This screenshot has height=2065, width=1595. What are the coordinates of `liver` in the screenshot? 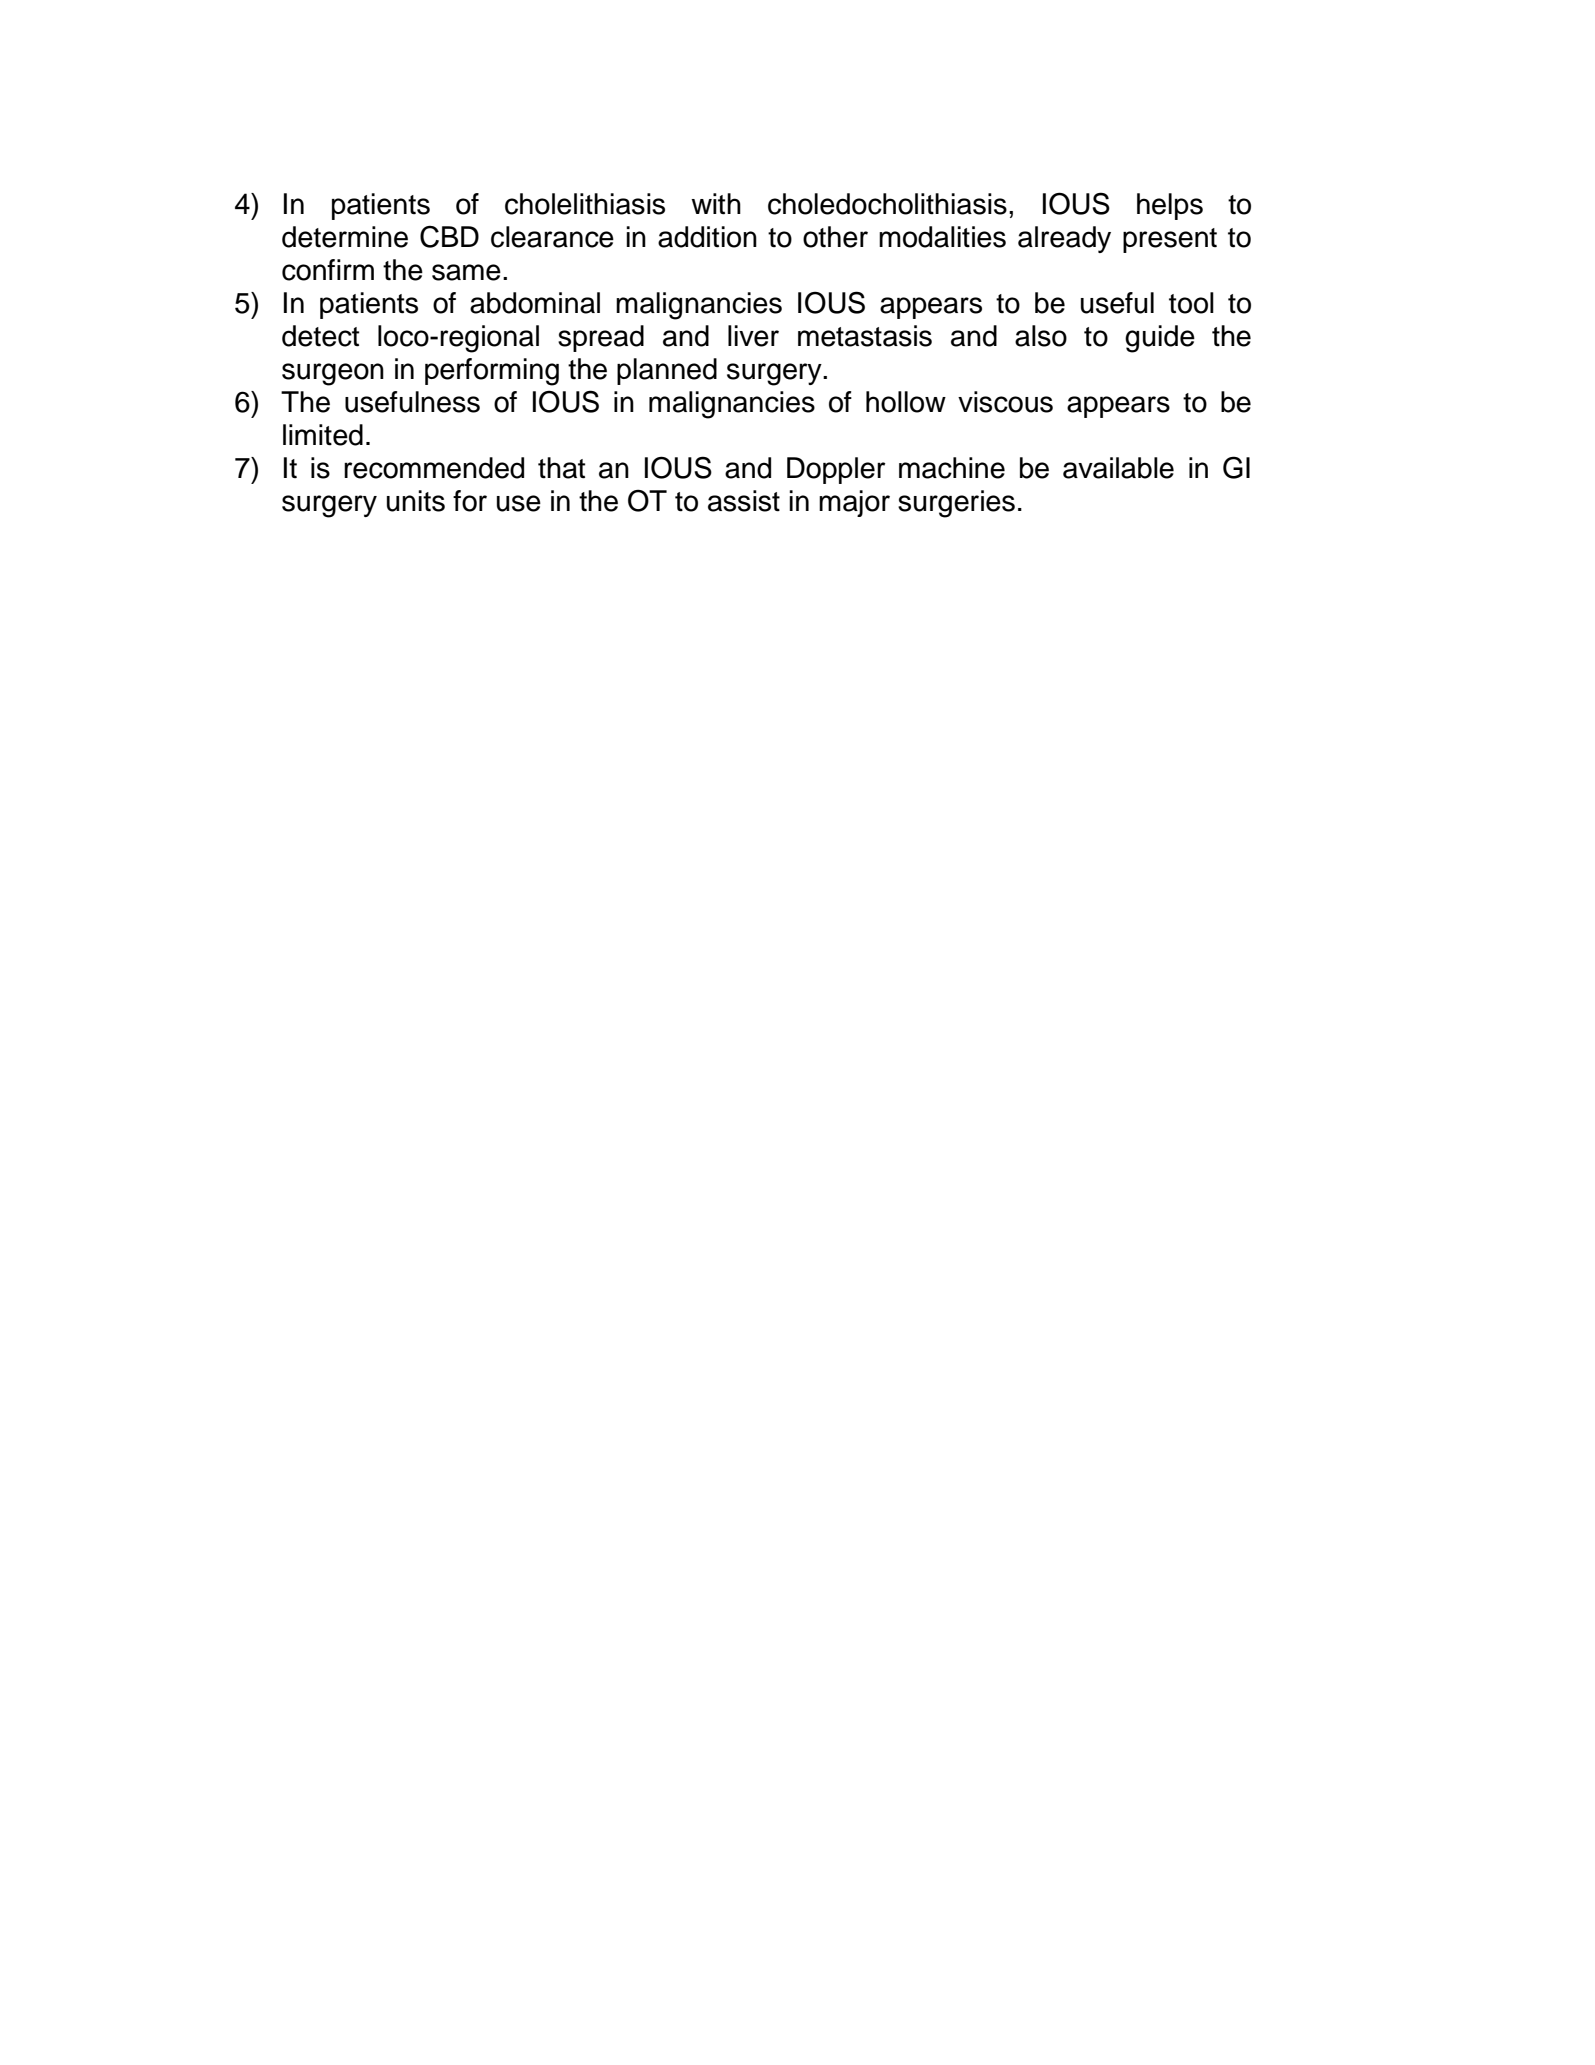 It's located at (753, 336).
